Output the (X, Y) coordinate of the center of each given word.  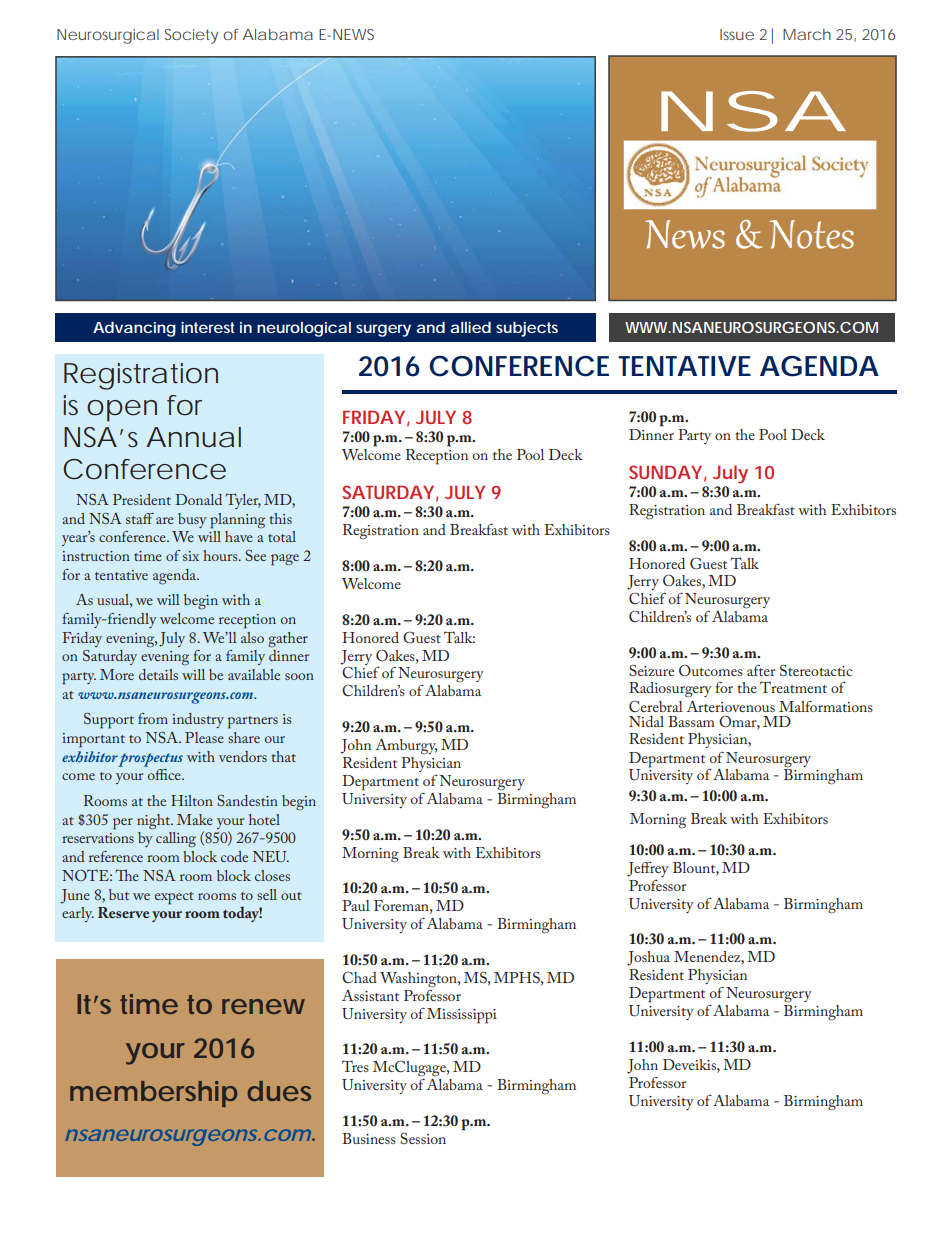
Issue (737, 34)
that (284, 756)
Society (194, 36)
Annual (193, 437)
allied (470, 327)
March (807, 34)
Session (423, 1139)
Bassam (691, 721)
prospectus (150, 760)
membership (153, 1094)
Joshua (648, 958)
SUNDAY (667, 473)
